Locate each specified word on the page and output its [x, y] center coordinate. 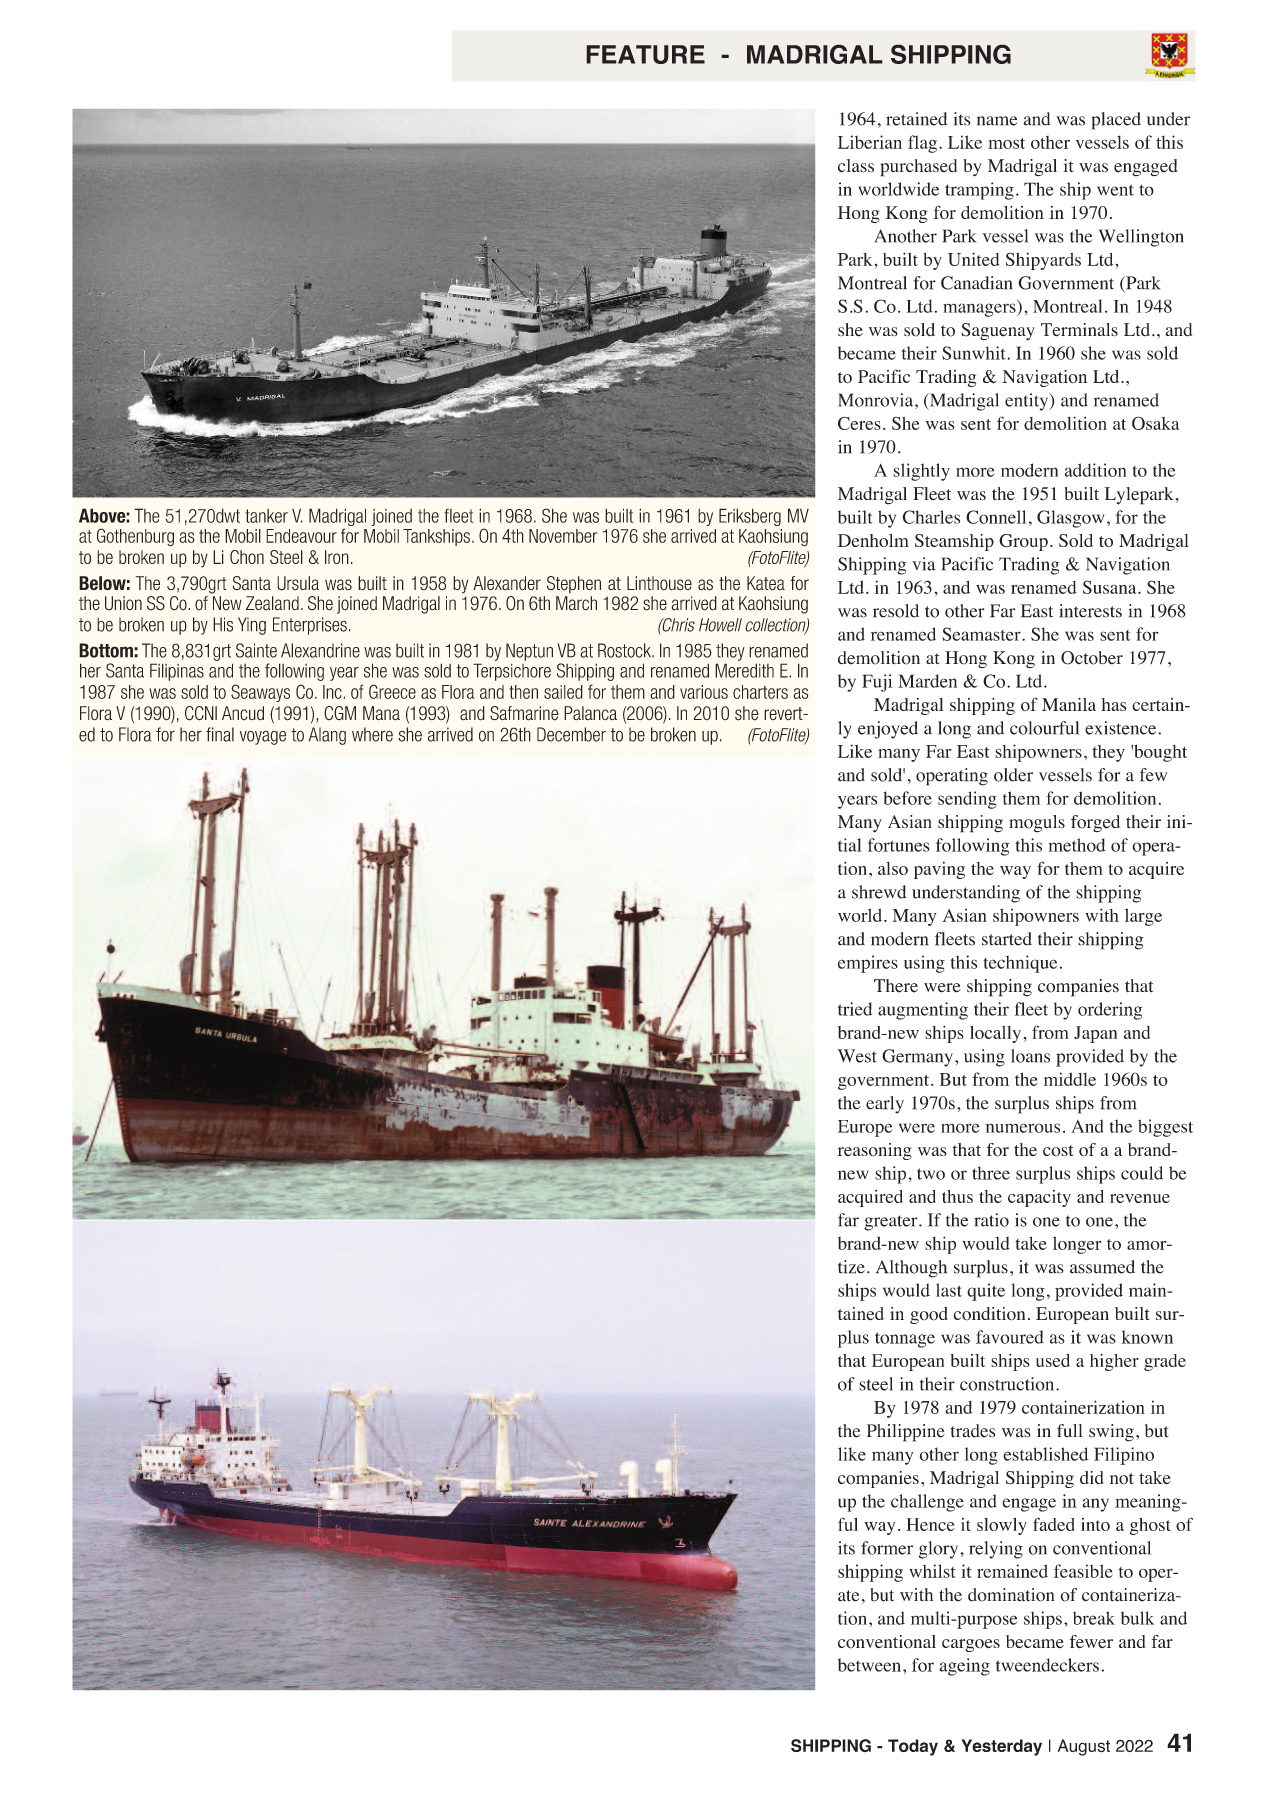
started [1007, 939]
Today [913, 1747]
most [1006, 143]
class [856, 166]
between [871, 1665]
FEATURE [645, 54]
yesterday [1001, 1747]
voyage [263, 738]
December [571, 734]
